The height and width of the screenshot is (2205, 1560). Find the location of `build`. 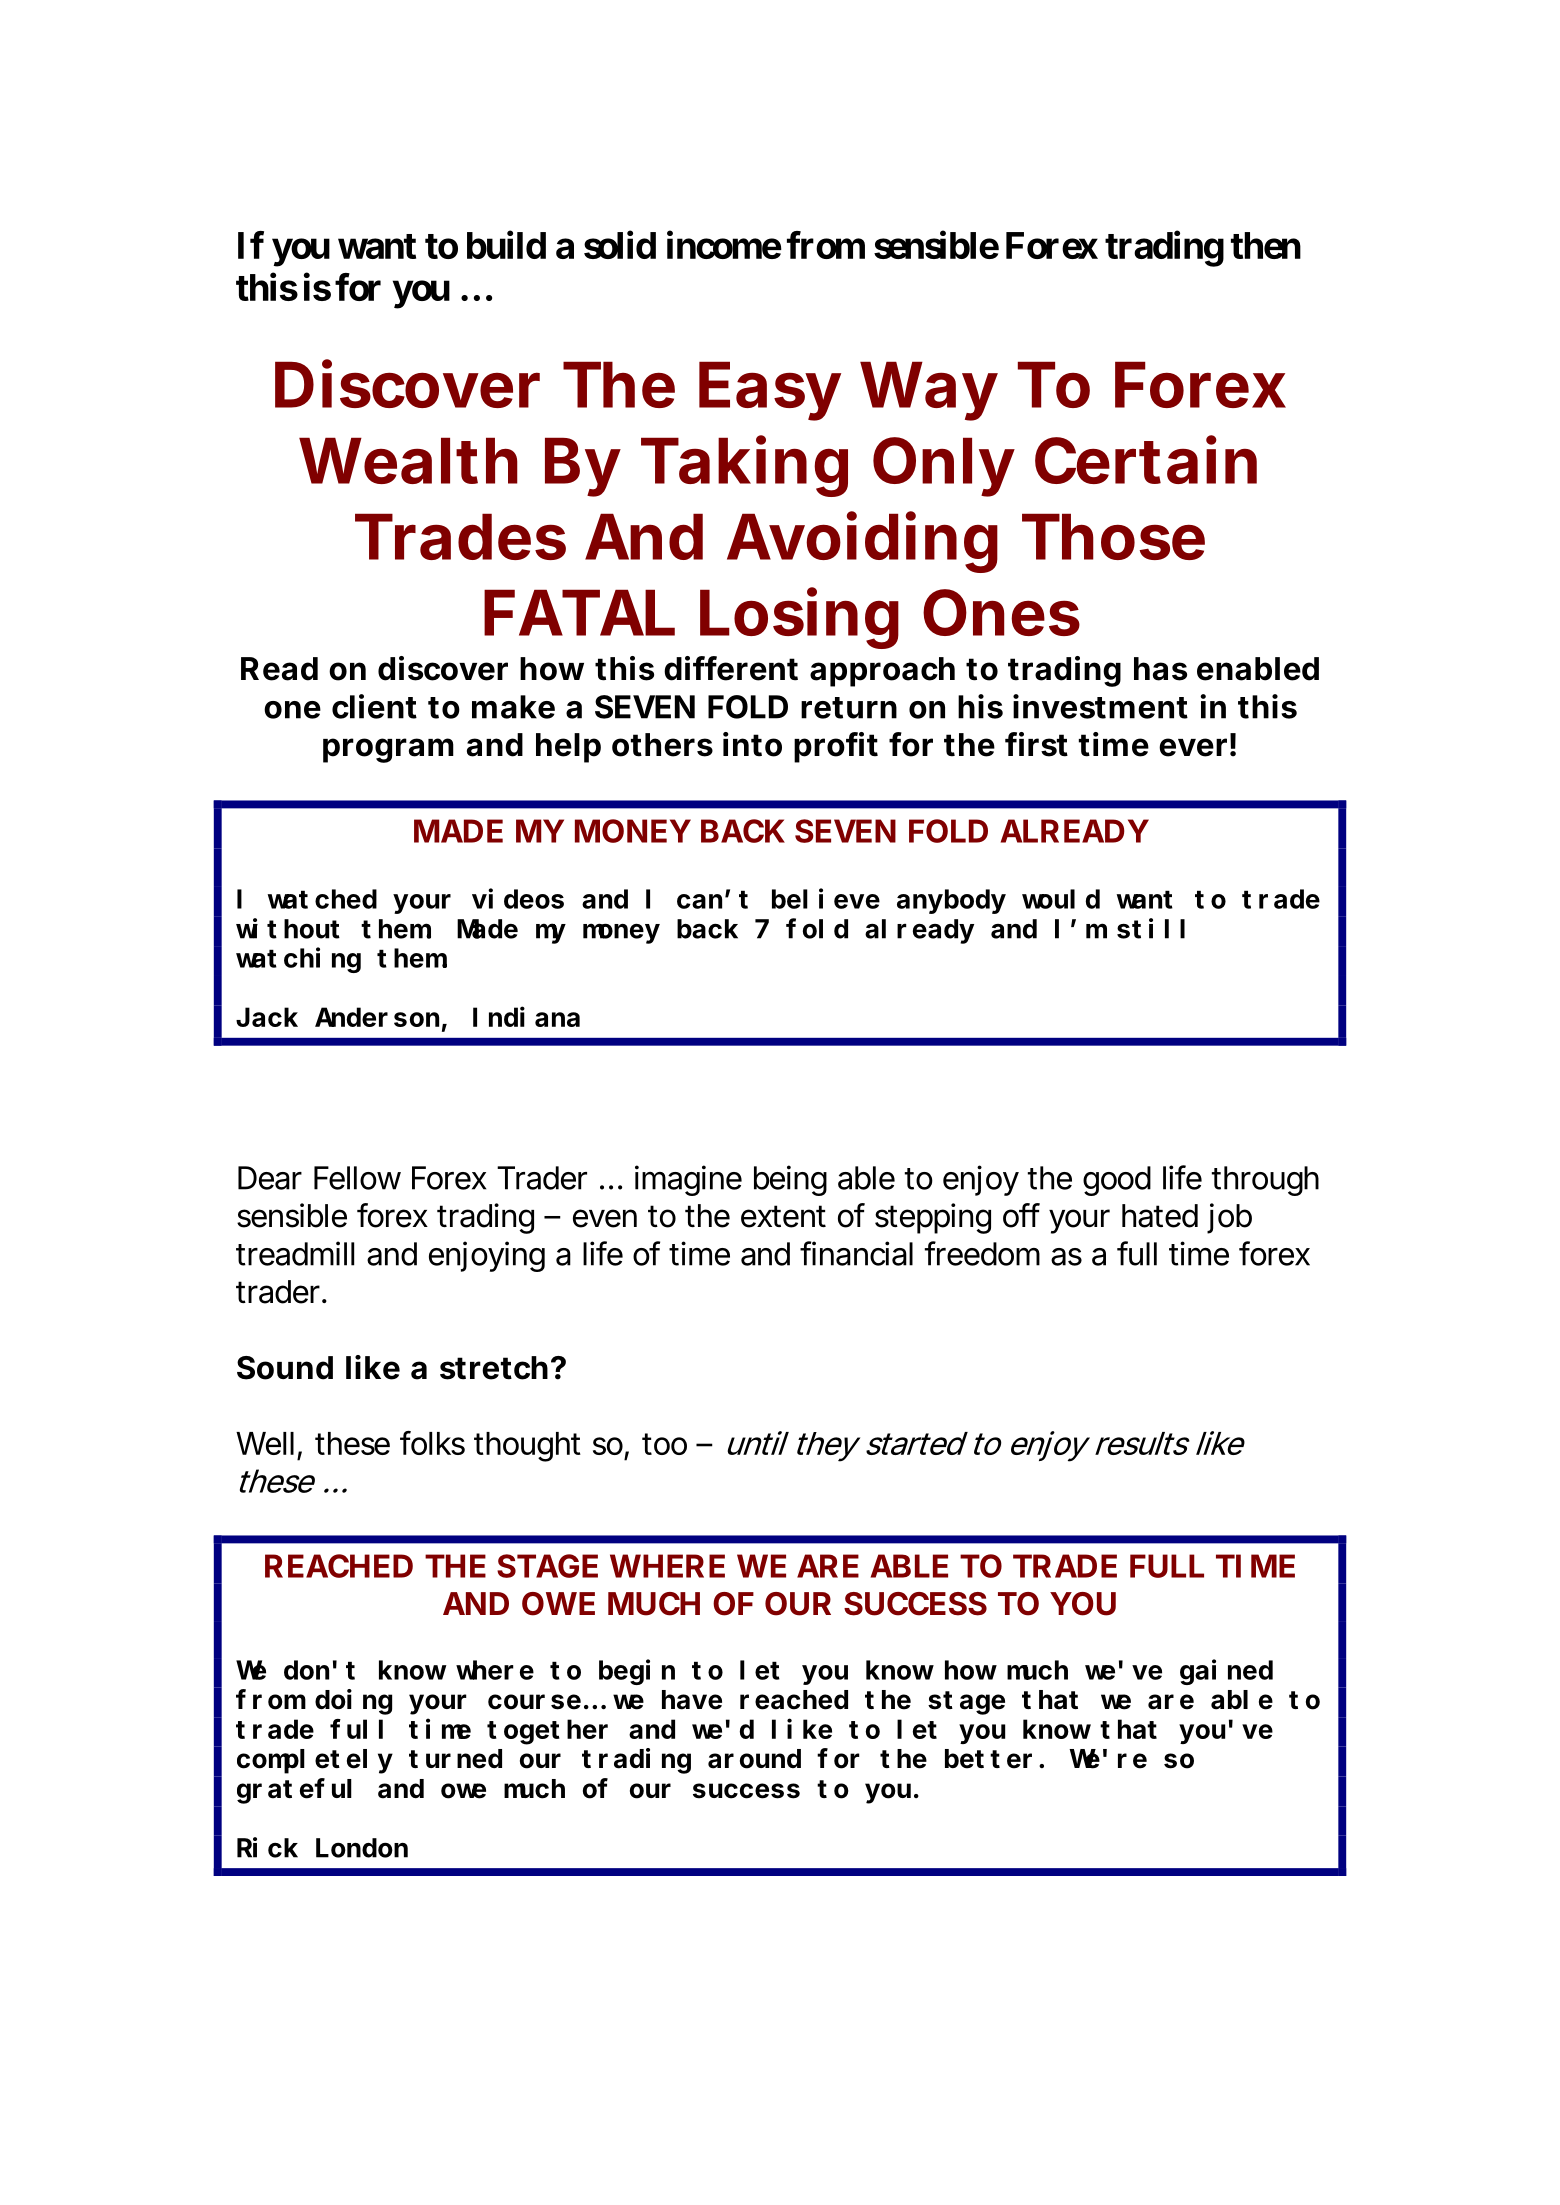

build is located at coordinates (506, 245).
